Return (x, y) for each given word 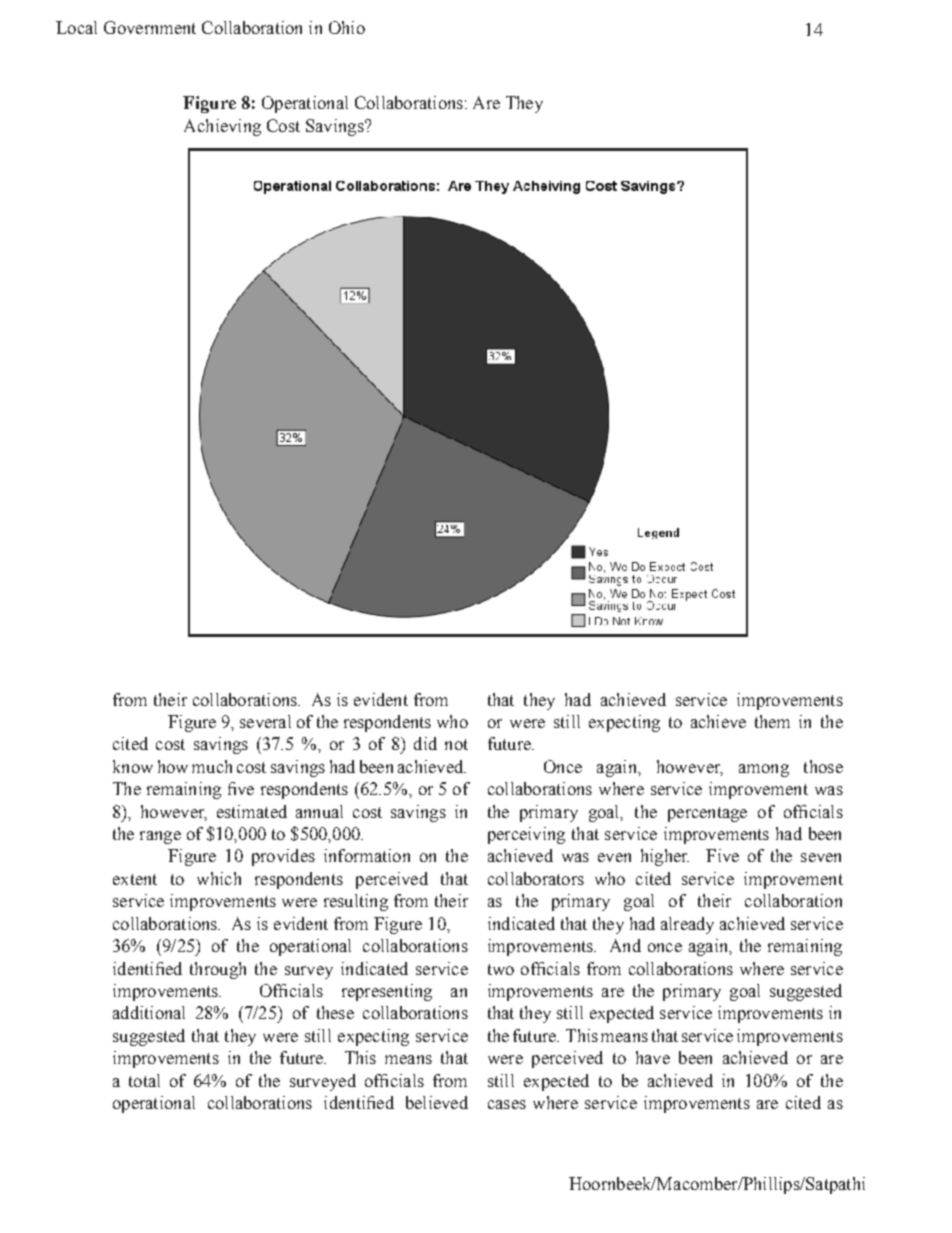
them (772, 721)
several (265, 721)
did (425, 743)
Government (150, 27)
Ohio (347, 27)
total (144, 1080)
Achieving (222, 127)
